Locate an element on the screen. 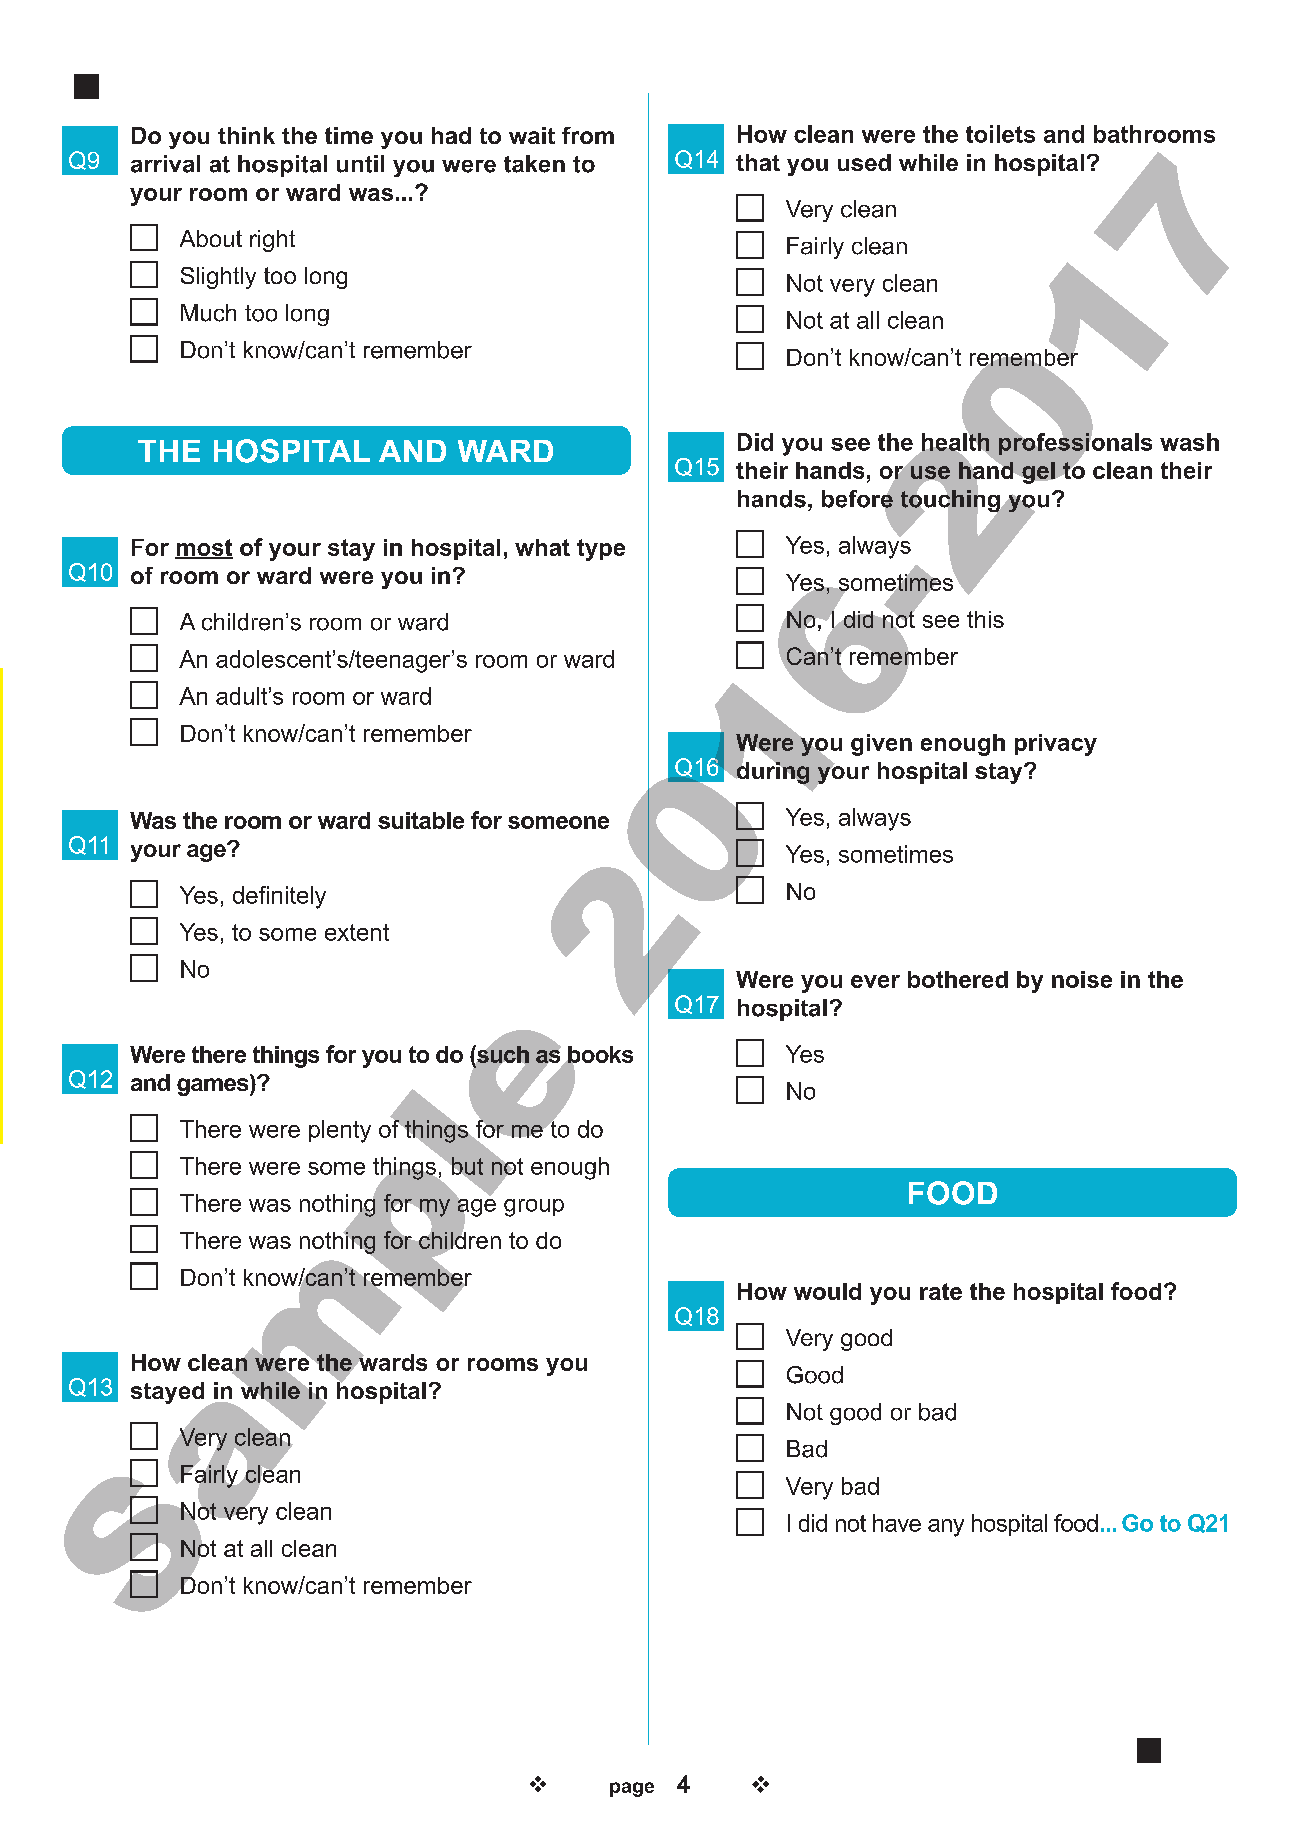 The image size is (1299, 1837). noise is located at coordinates (1082, 979).
